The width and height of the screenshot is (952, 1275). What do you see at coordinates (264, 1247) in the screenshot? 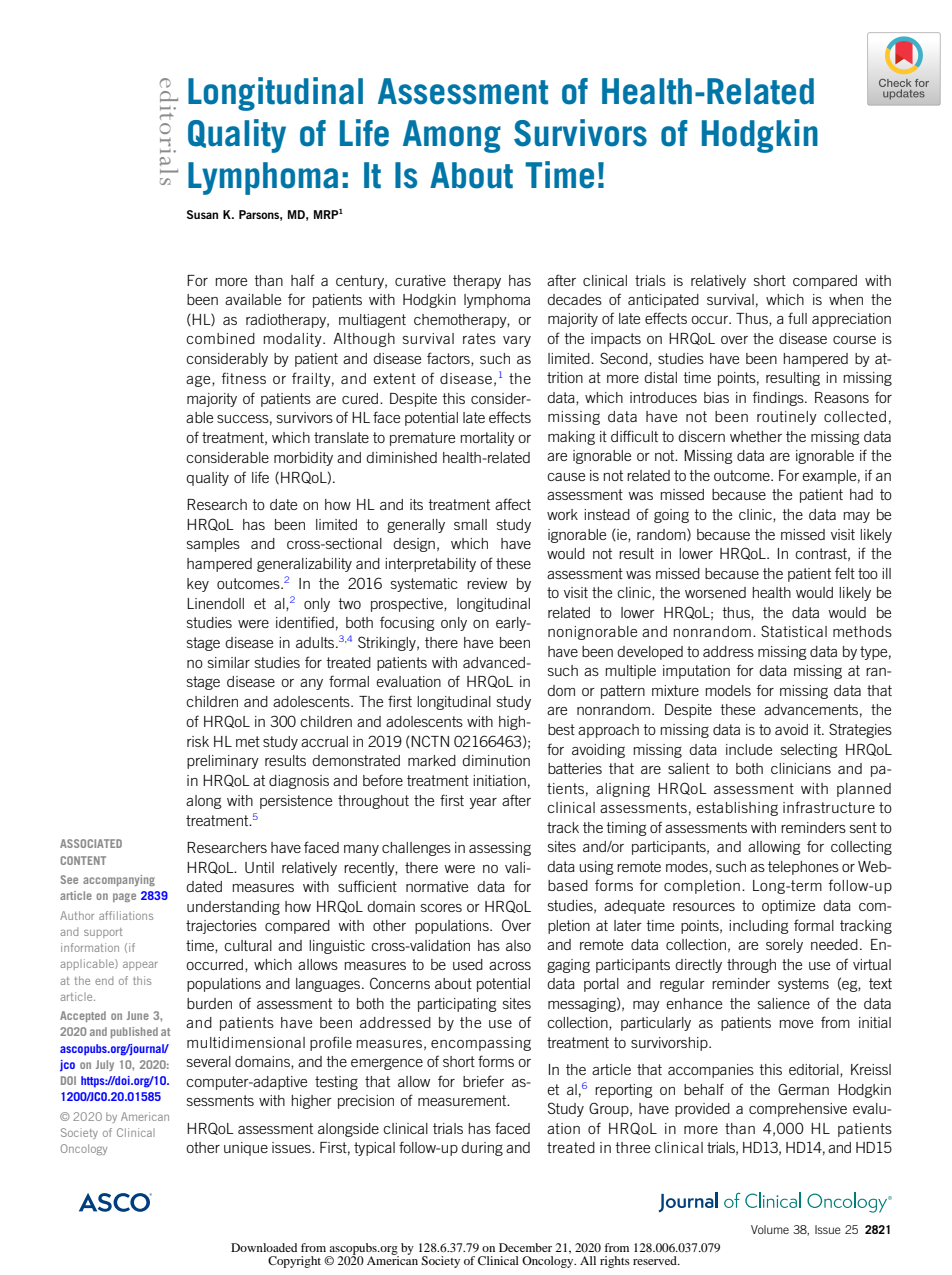
I see `Downloaded` at bounding box center [264, 1247].
